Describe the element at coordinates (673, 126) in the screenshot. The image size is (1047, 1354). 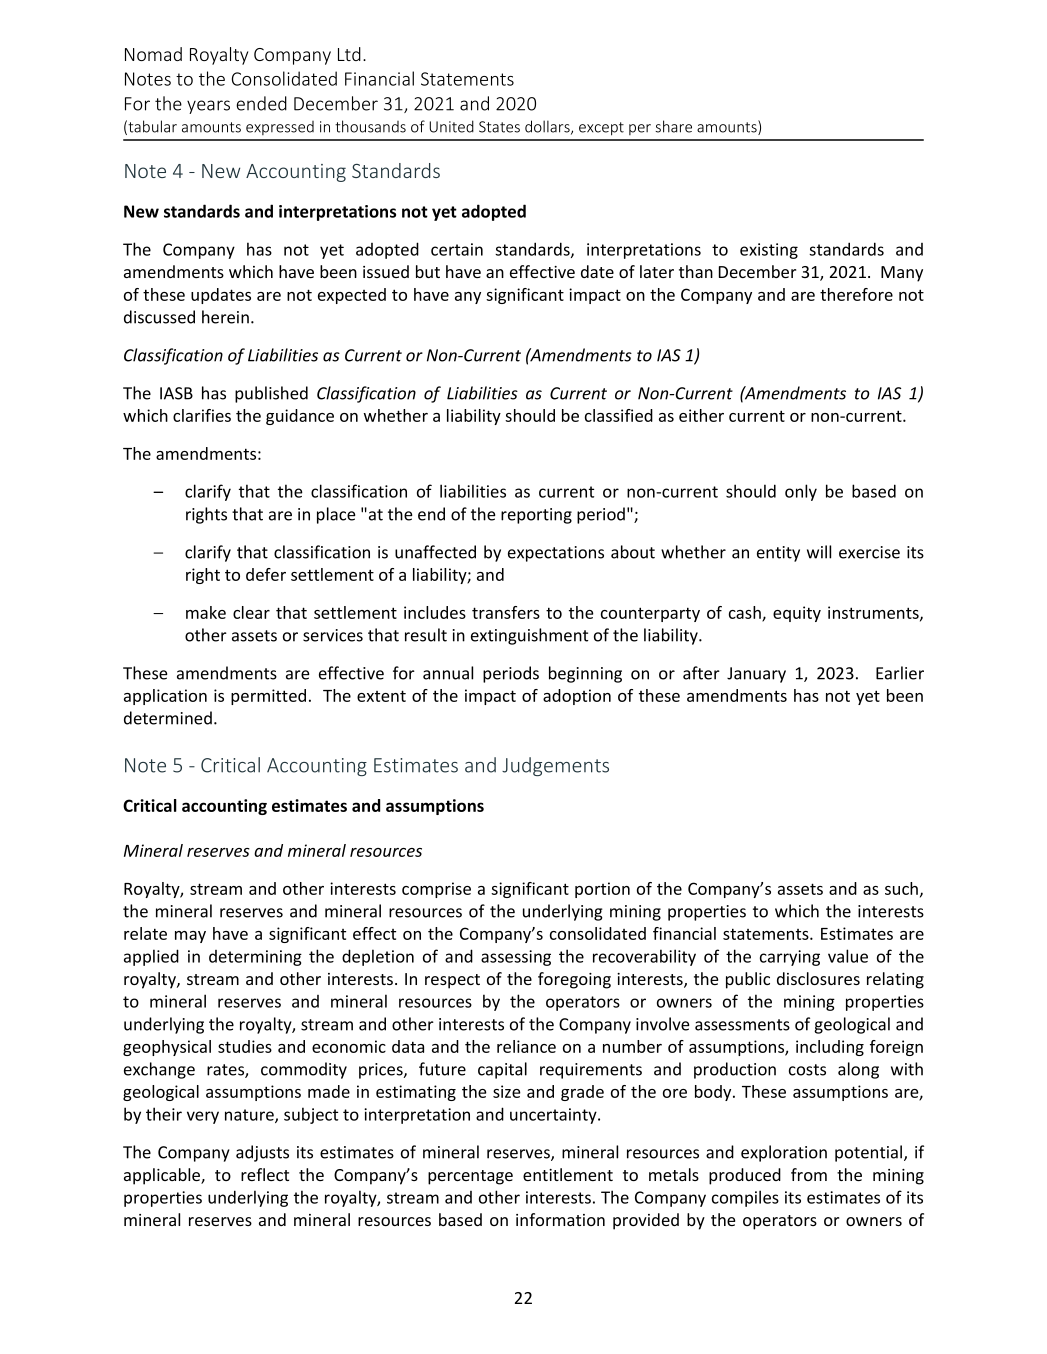
I see `share` at that location.
